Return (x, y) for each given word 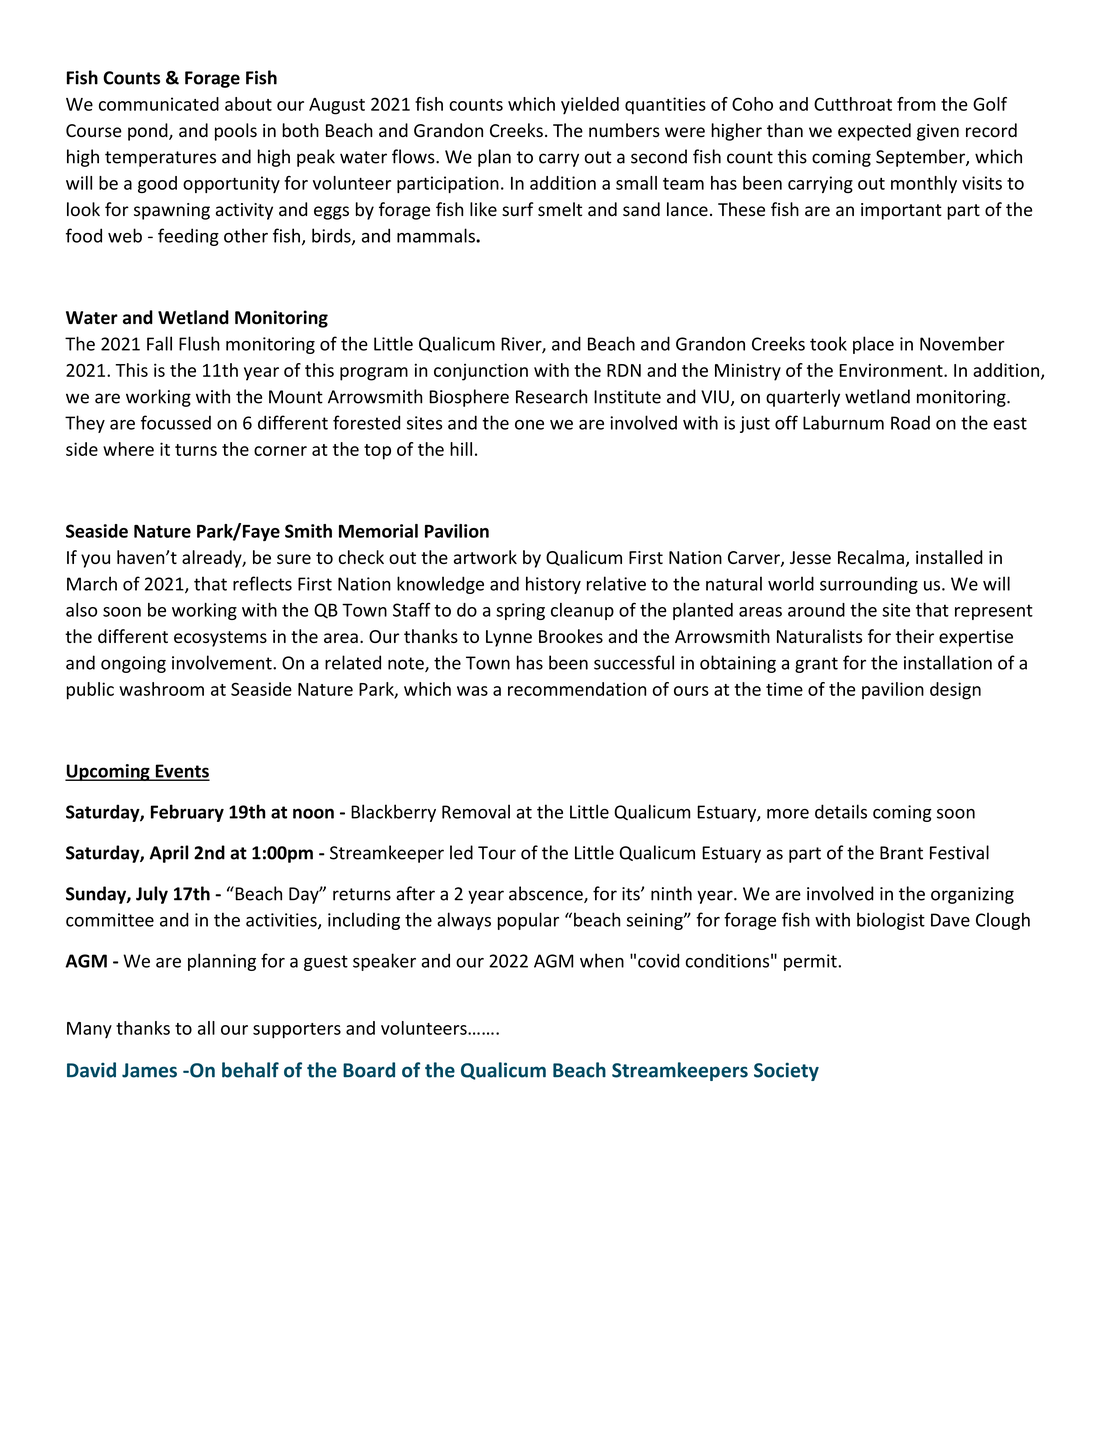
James (149, 1070)
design (955, 691)
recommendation (577, 689)
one (529, 425)
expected (874, 132)
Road (910, 422)
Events (181, 772)
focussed (176, 422)
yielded (590, 105)
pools (236, 132)
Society (786, 1071)
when (602, 960)
